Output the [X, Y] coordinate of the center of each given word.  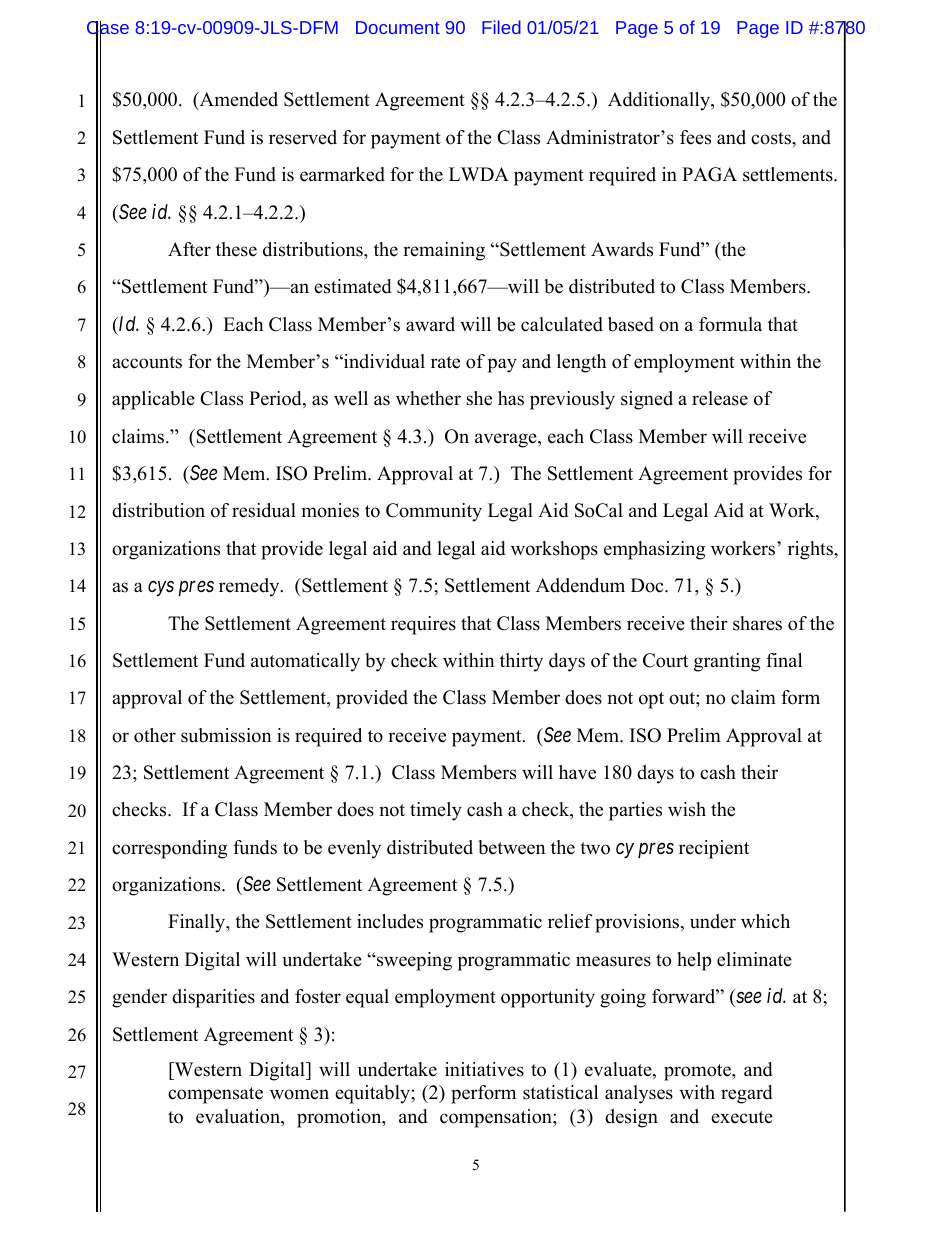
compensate [215, 1095]
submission [226, 735]
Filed [501, 27]
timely [436, 811]
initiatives [484, 1069]
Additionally [660, 101]
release [720, 398]
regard [747, 1094]
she [479, 398]
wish [687, 809]
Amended [237, 101]
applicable [153, 400]
